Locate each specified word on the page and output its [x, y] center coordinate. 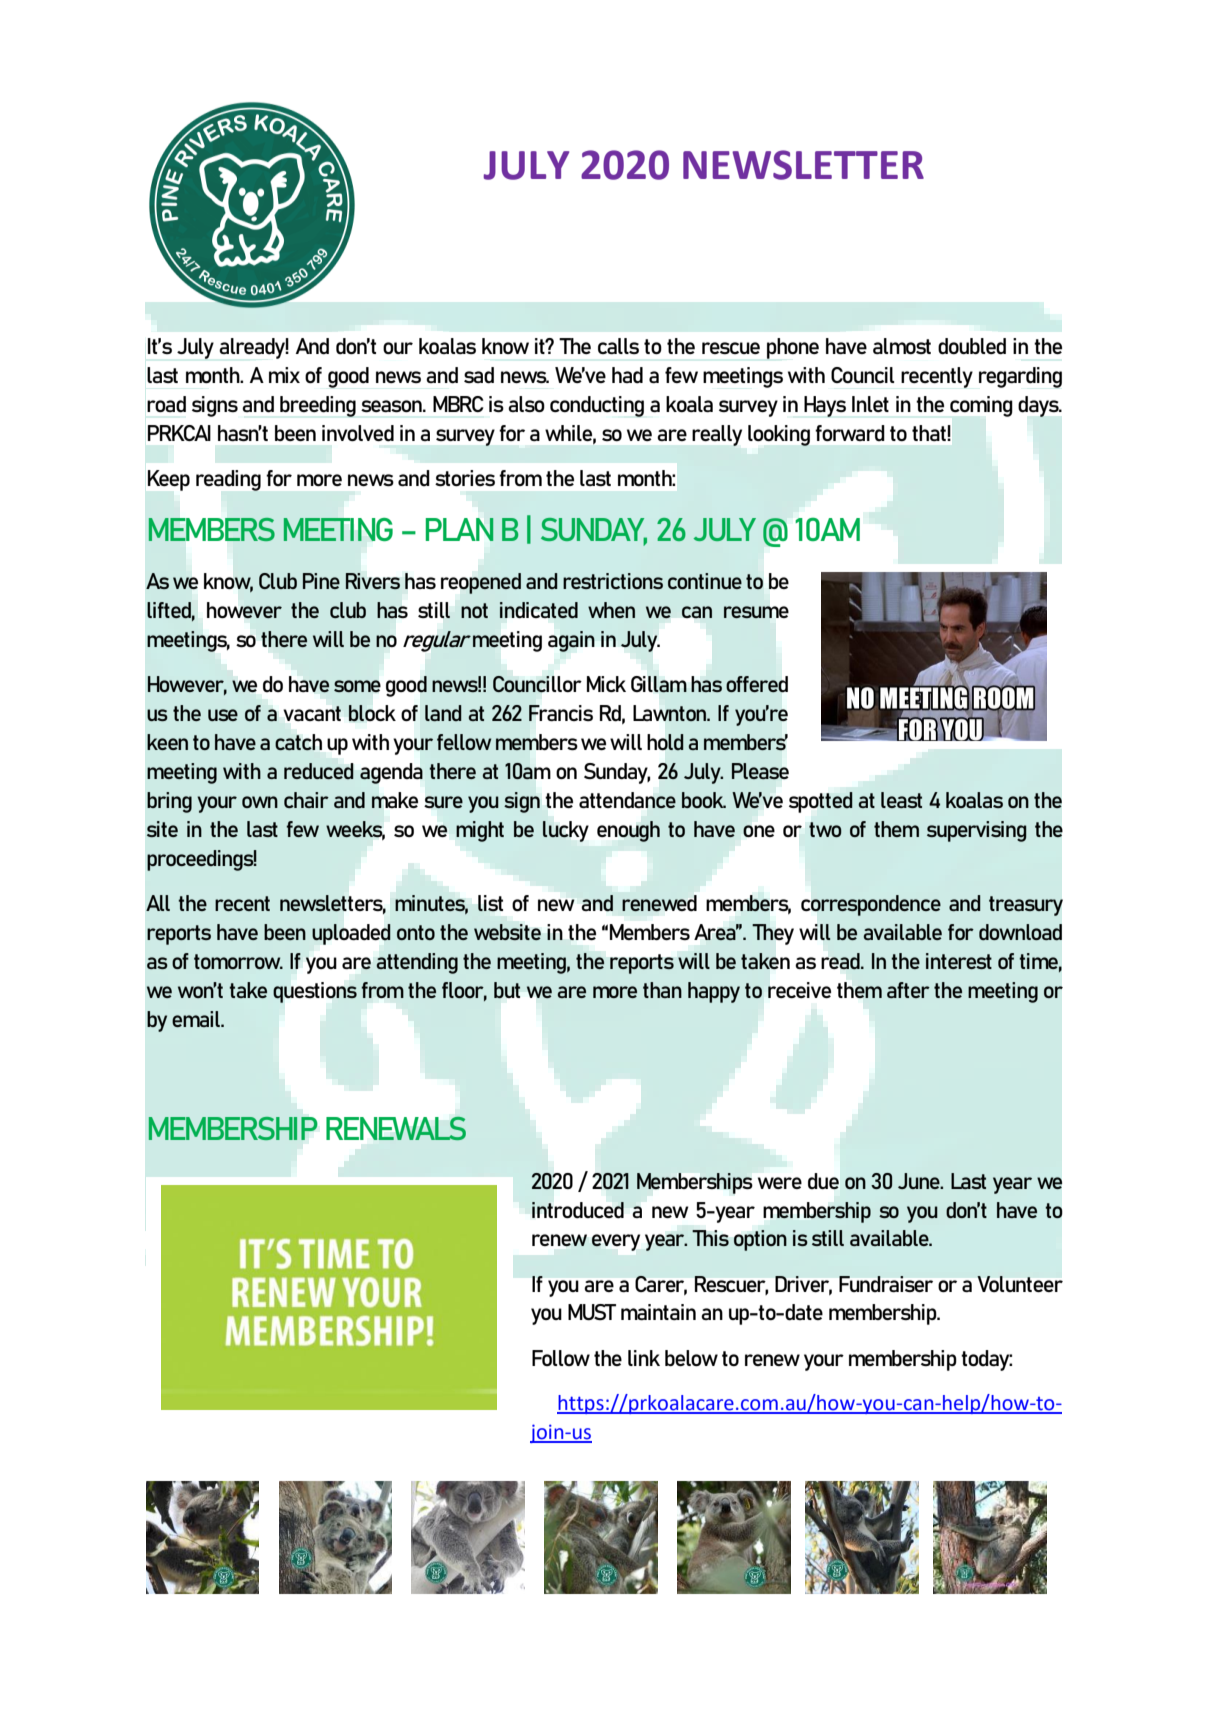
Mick [606, 684]
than [662, 990]
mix [284, 375]
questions [315, 992]
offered [757, 684]
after [908, 990]
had [627, 375]
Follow [561, 1358]
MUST [592, 1312]
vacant [312, 713]
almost [902, 346]
